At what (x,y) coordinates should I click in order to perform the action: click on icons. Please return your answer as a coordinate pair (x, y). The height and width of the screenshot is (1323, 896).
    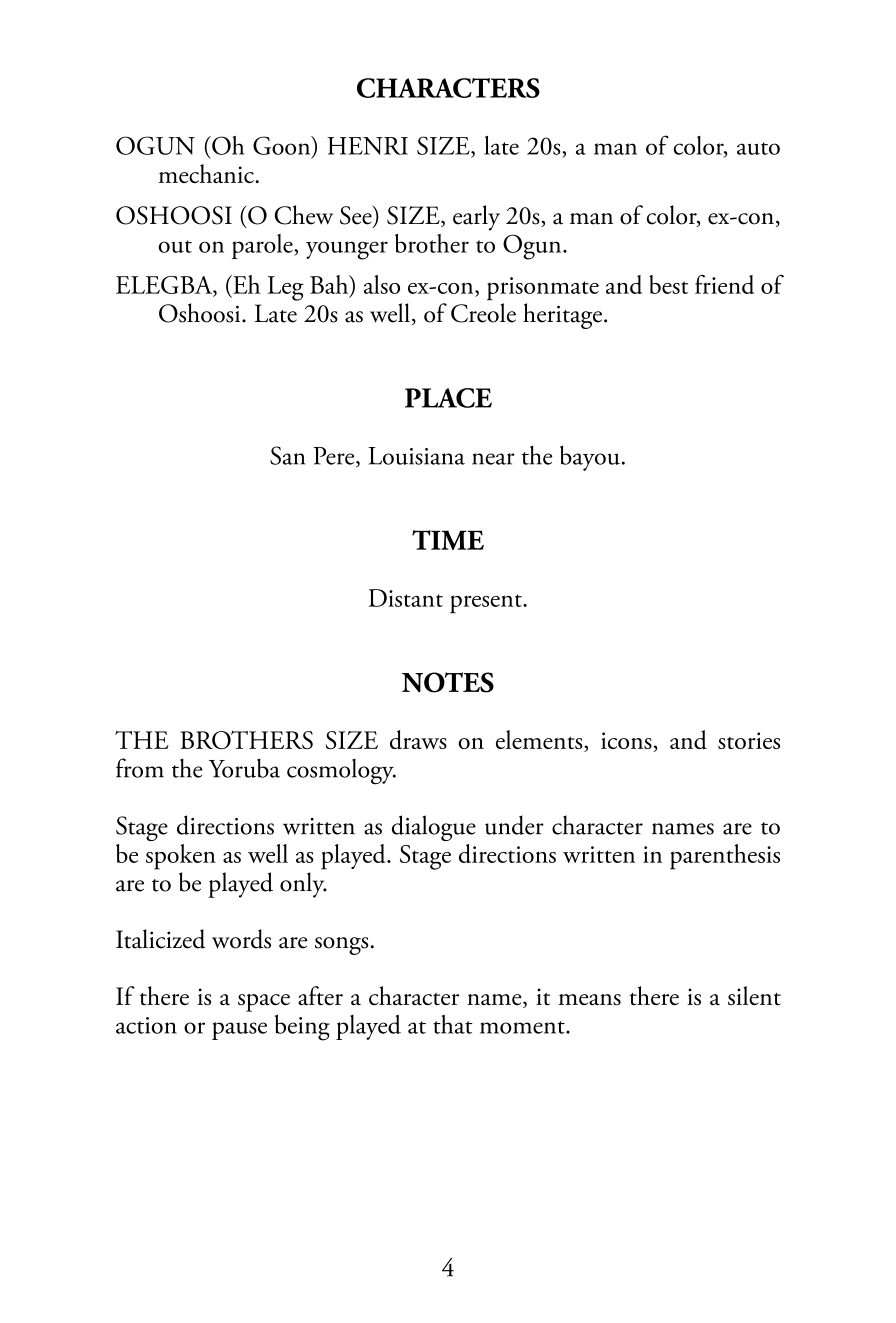
    Looking at the image, I should click on (627, 742).
